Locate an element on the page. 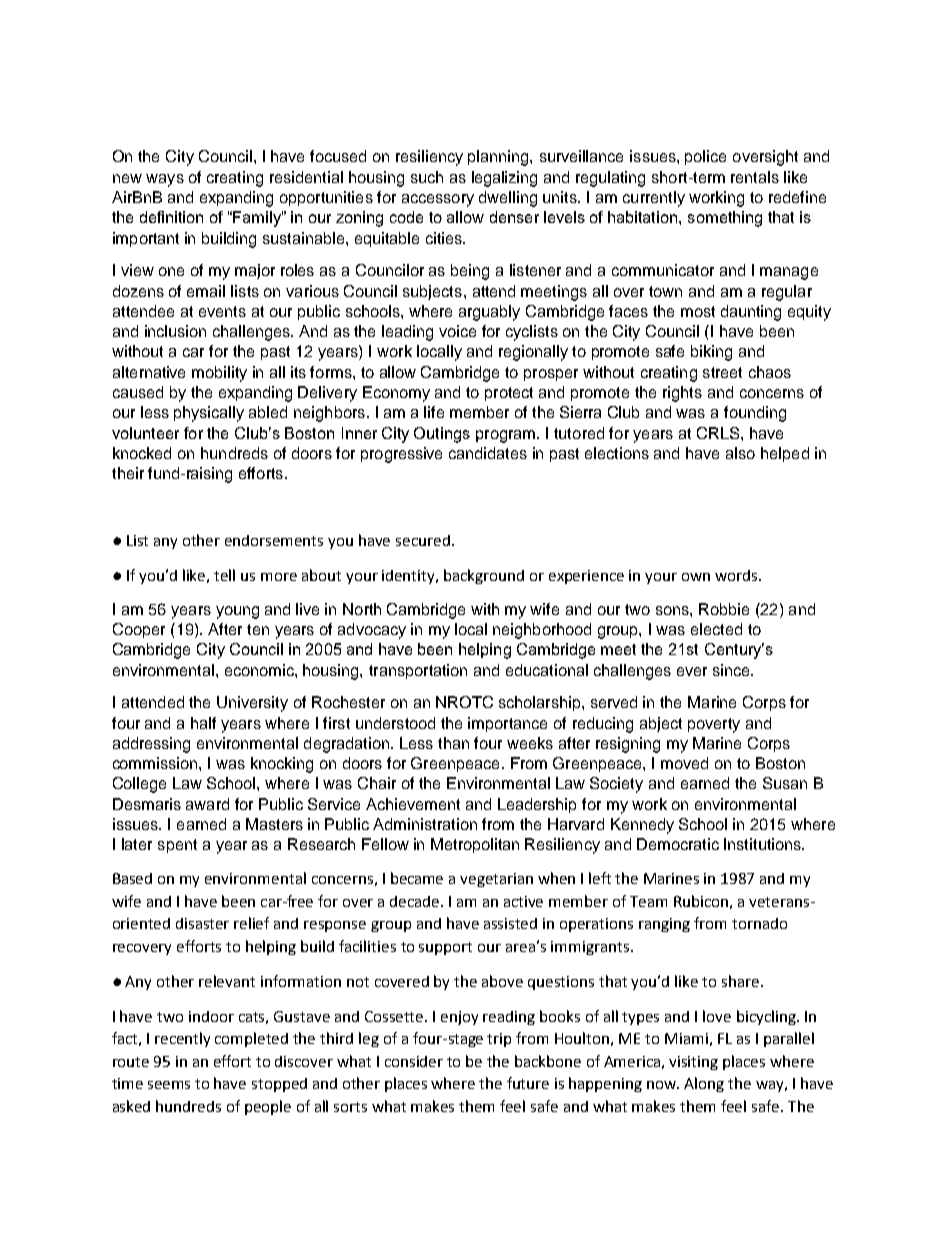  abject is located at coordinates (661, 724).
